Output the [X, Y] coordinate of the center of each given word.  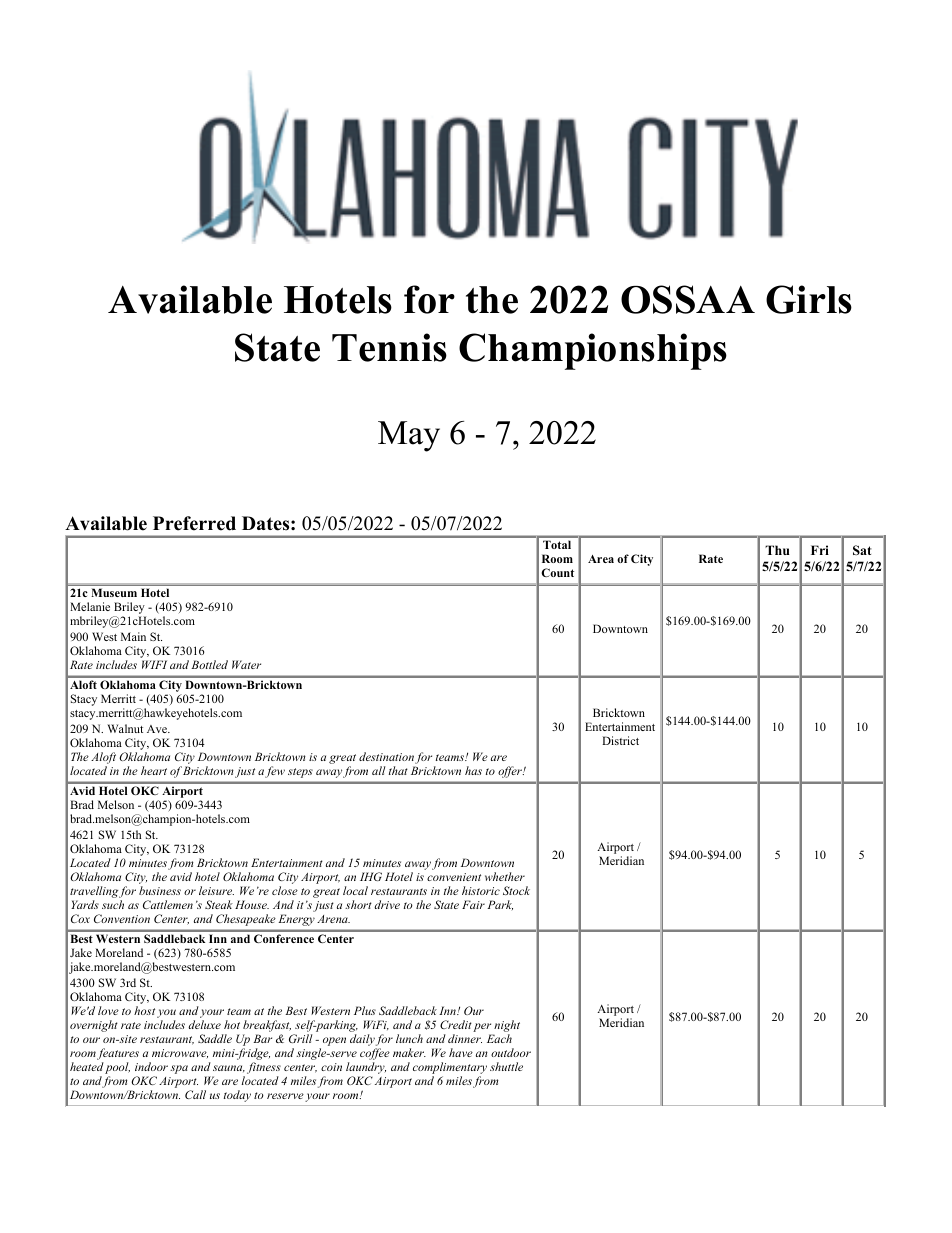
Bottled [209, 664]
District [620, 740]
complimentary [450, 1068]
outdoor [511, 1052]
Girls [809, 299]
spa [179, 1069]
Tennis [389, 347]
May [409, 436]
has [473, 770]
